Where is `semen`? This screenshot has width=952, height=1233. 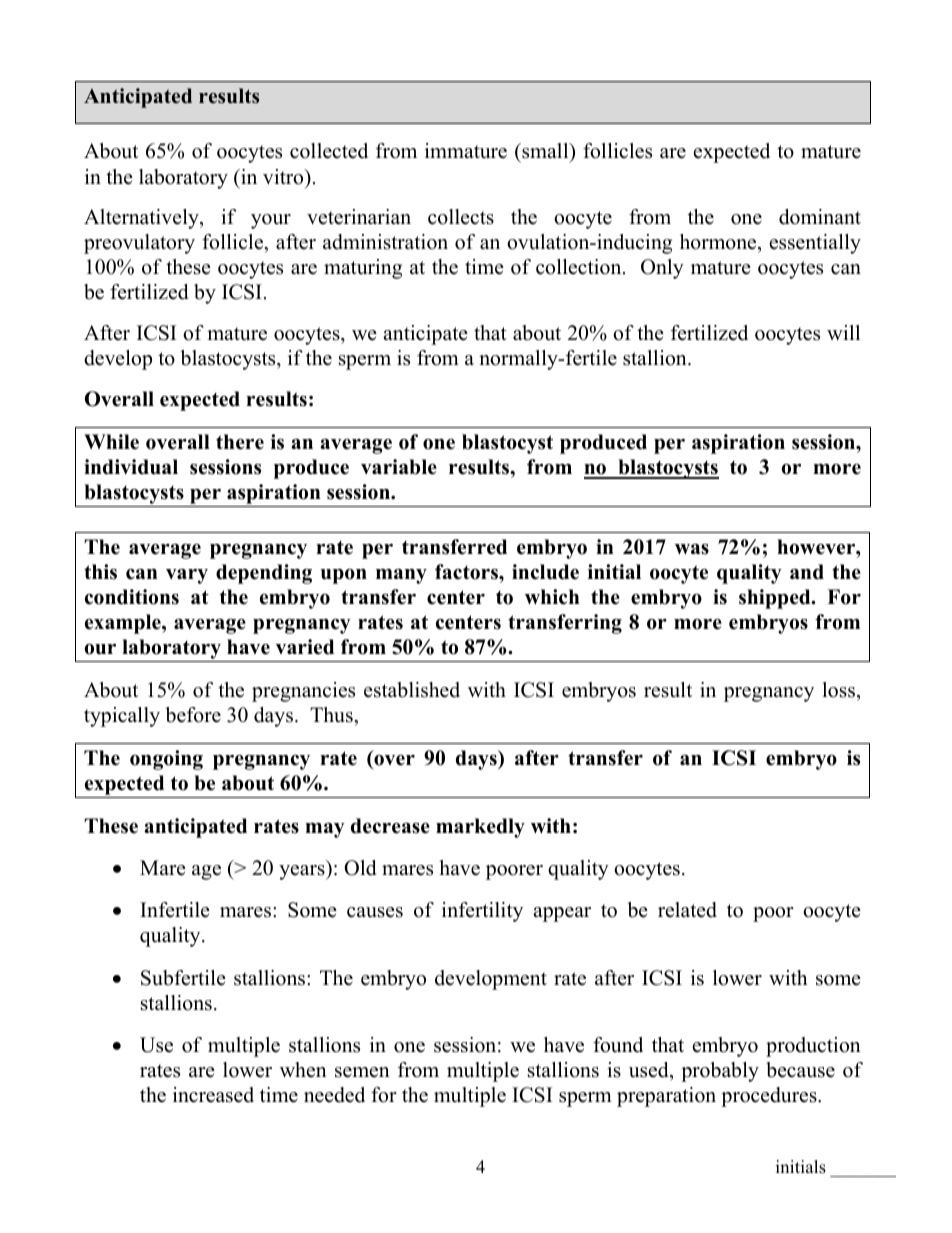 semen is located at coordinates (362, 1072).
